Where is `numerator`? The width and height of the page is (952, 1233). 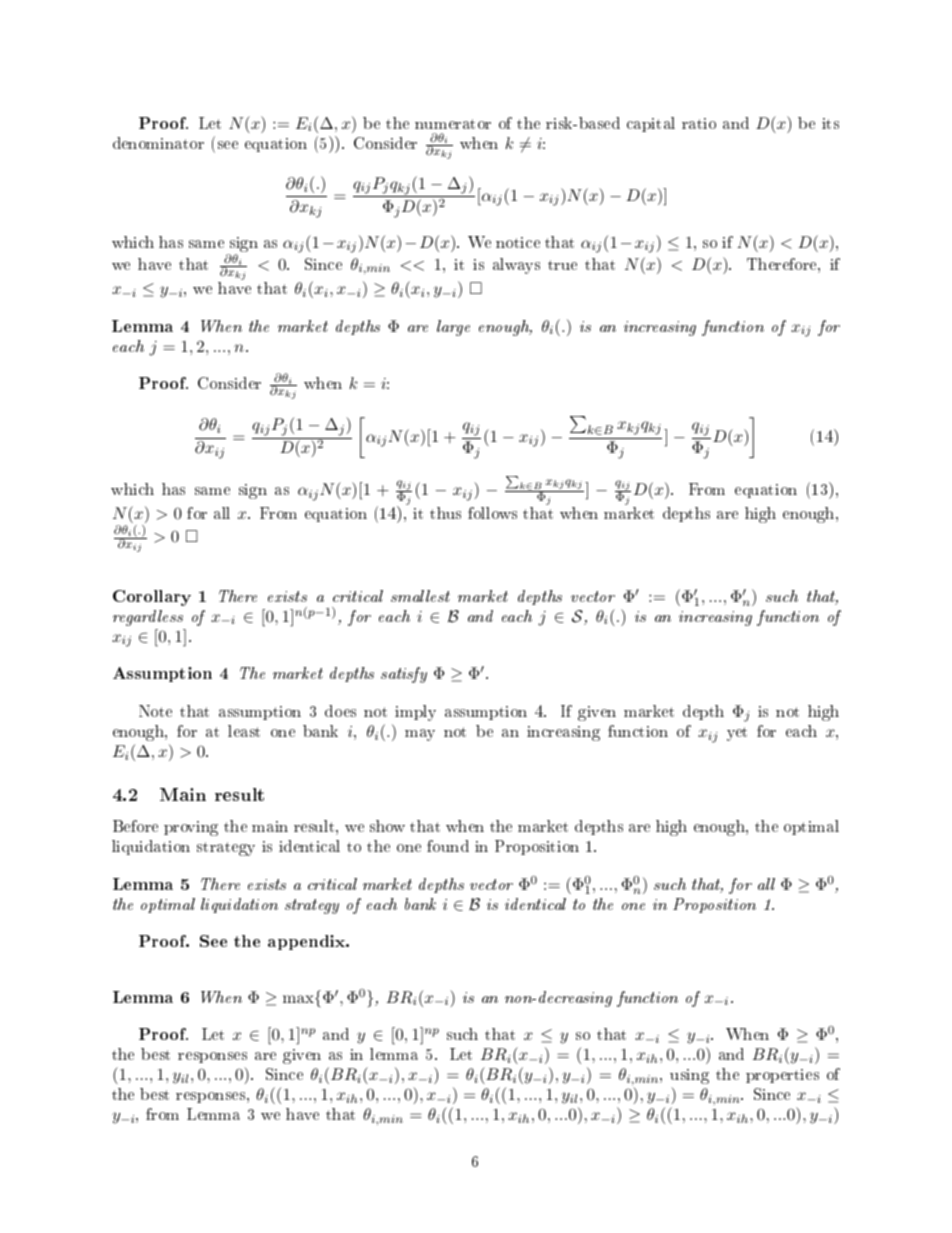 numerator is located at coordinates (453, 124).
